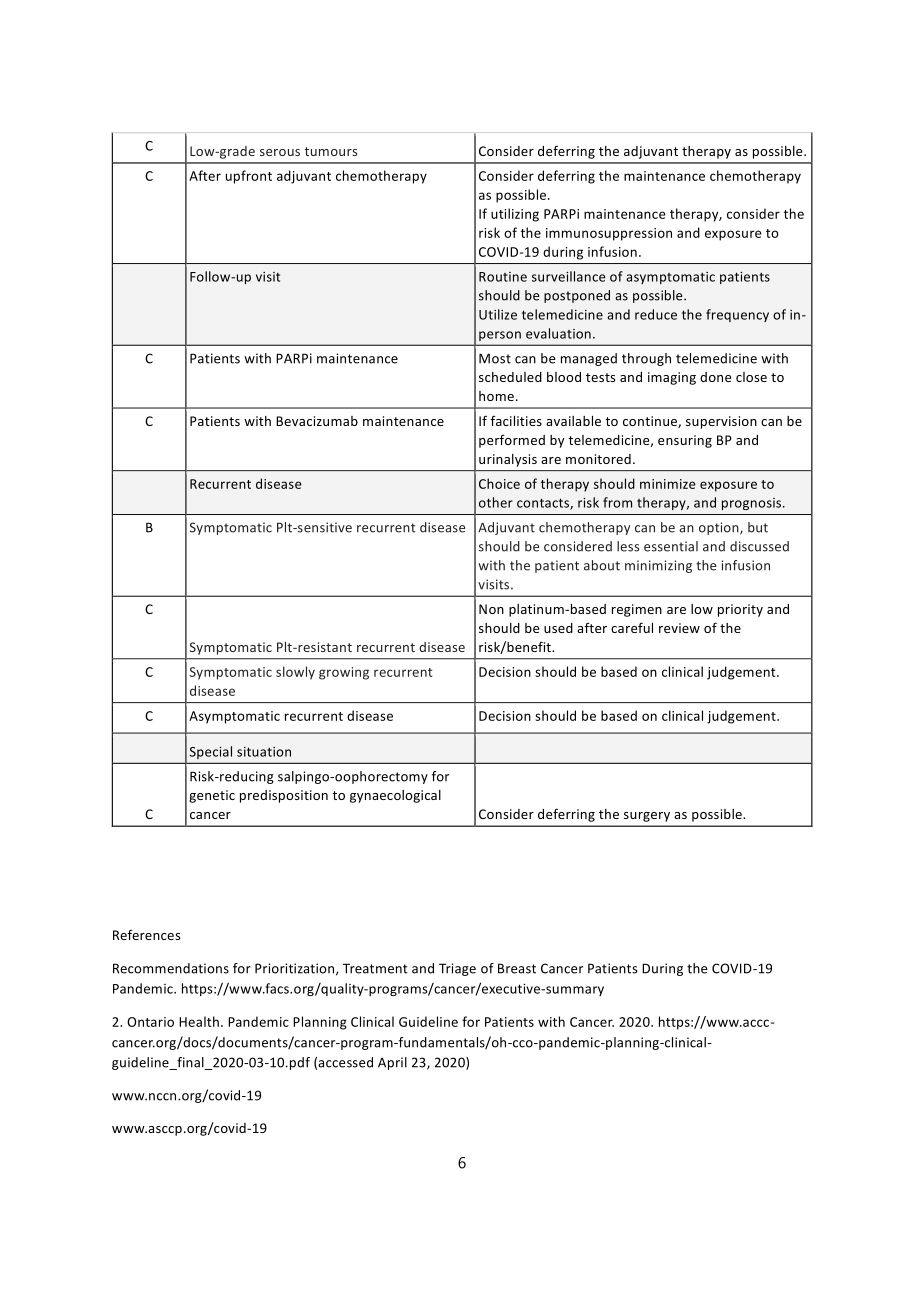  Describe the element at coordinates (515, 215) in the screenshot. I see `utilizing` at that location.
